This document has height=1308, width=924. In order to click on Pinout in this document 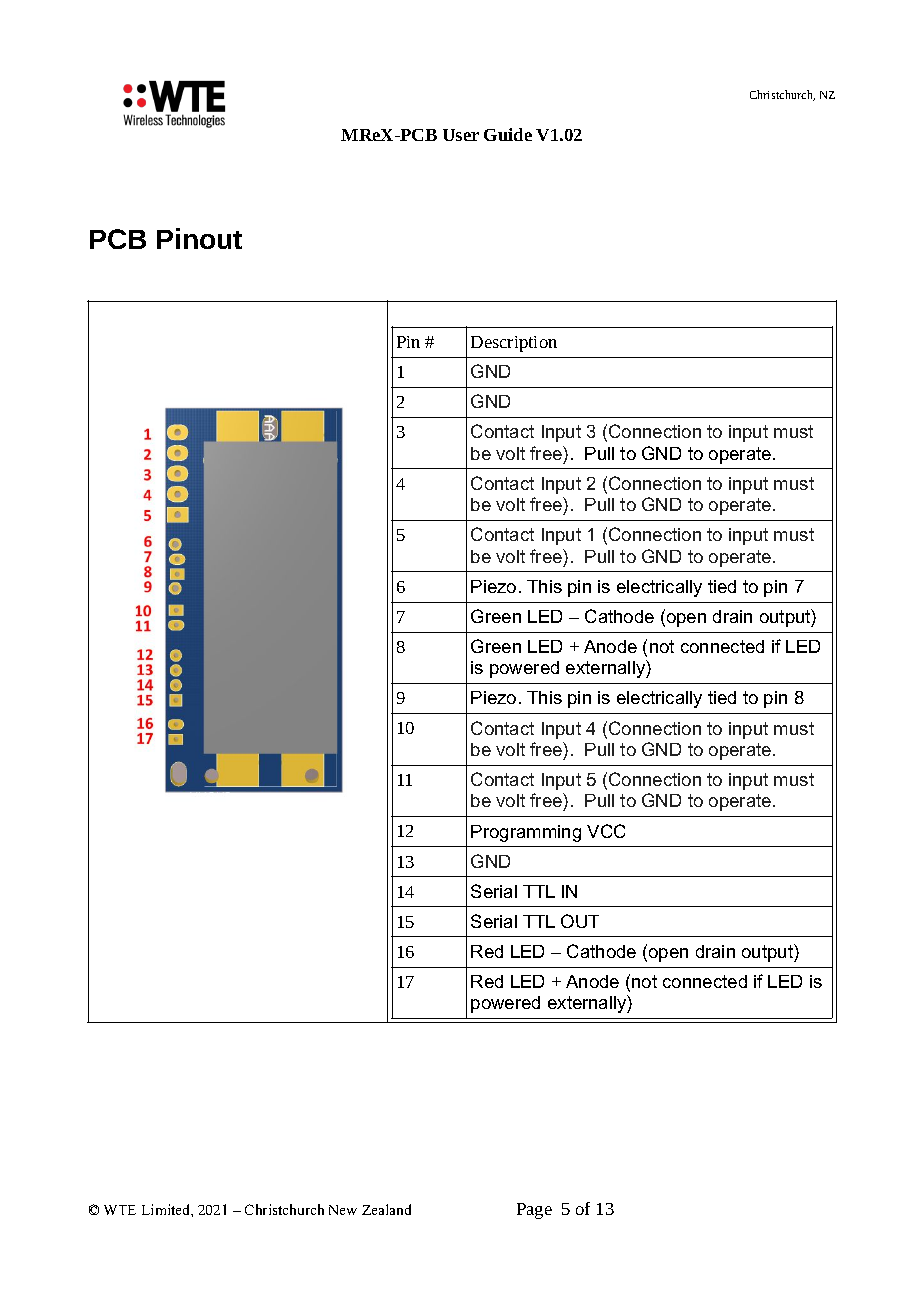, I will do `click(199, 238)`.
